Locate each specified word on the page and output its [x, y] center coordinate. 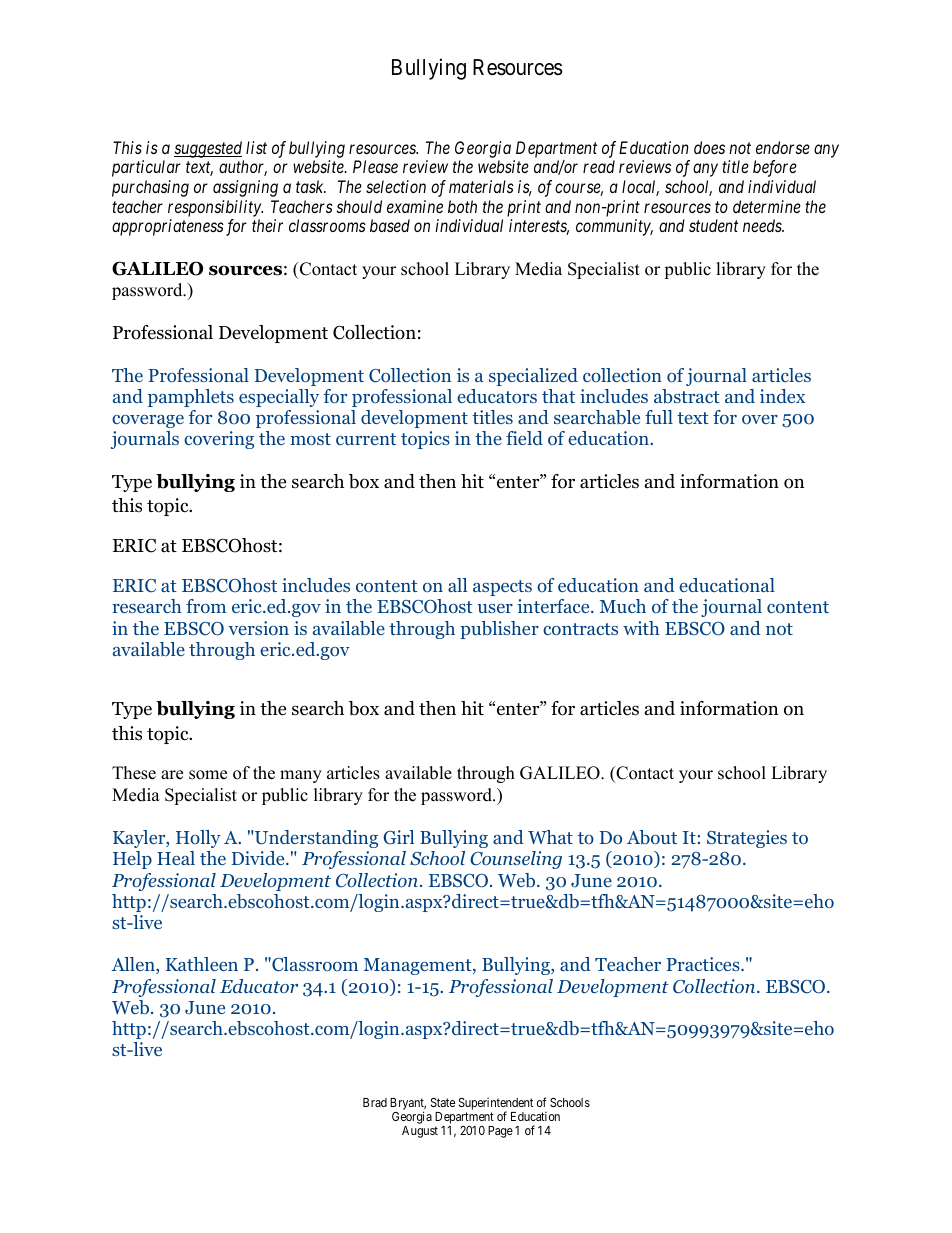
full [659, 417]
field [524, 438]
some [208, 775]
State [443, 1102]
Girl [398, 837]
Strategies [747, 839]
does [709, 147]
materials [481, 186]
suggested [208, 149]
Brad [375, 1102]
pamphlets [191, 398]
